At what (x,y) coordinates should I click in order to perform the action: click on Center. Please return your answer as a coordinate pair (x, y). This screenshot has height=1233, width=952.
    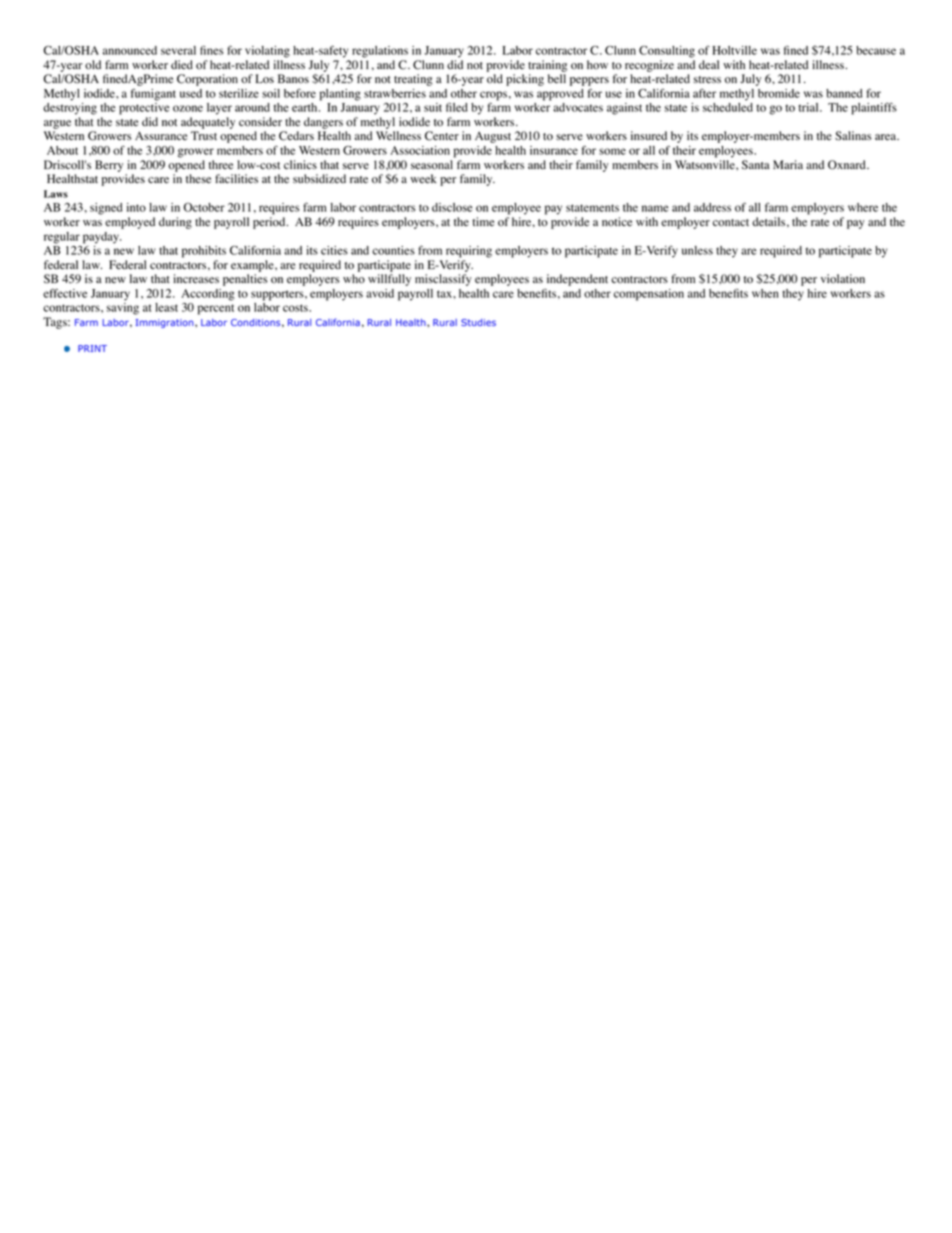
    Looking at the image, I should click on (442, 136).
